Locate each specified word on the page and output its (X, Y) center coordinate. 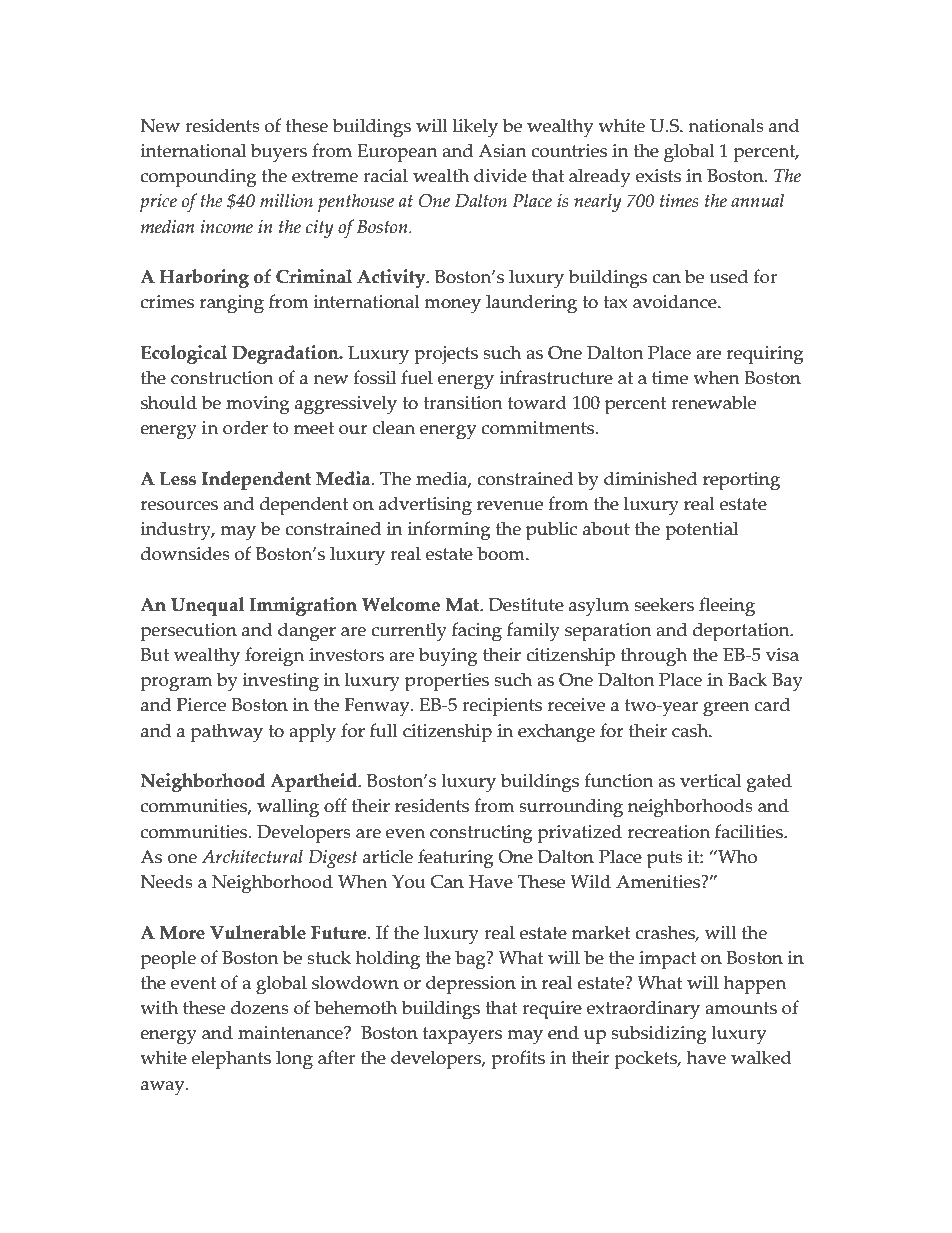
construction (222, 378)
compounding (199, 178)
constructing (481, 834)
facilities (750, 831)
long (294, 1060)
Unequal (207, 606)
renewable (713, 402)
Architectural (252, 856)
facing (477, 632)
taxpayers (462, 1036)
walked (761, 1057)
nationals (726, 125)
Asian (502, 151)
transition (463, 403)
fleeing (727, 607)
